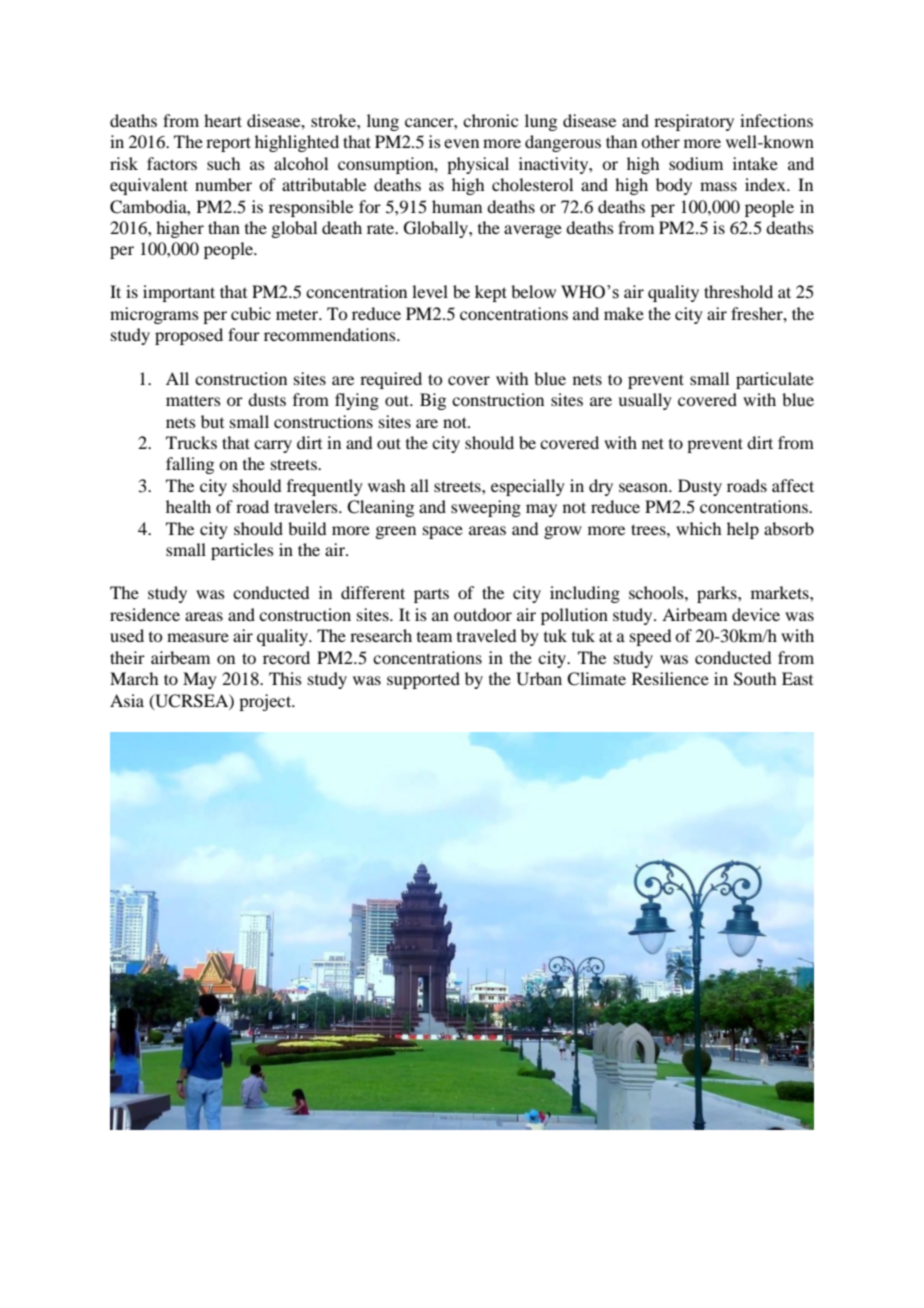 This screenshot has height=1308, width=924. What do you see at coordinates (228, 144) in the screenshot?
I see `report` at bounding box center [228, 144].
